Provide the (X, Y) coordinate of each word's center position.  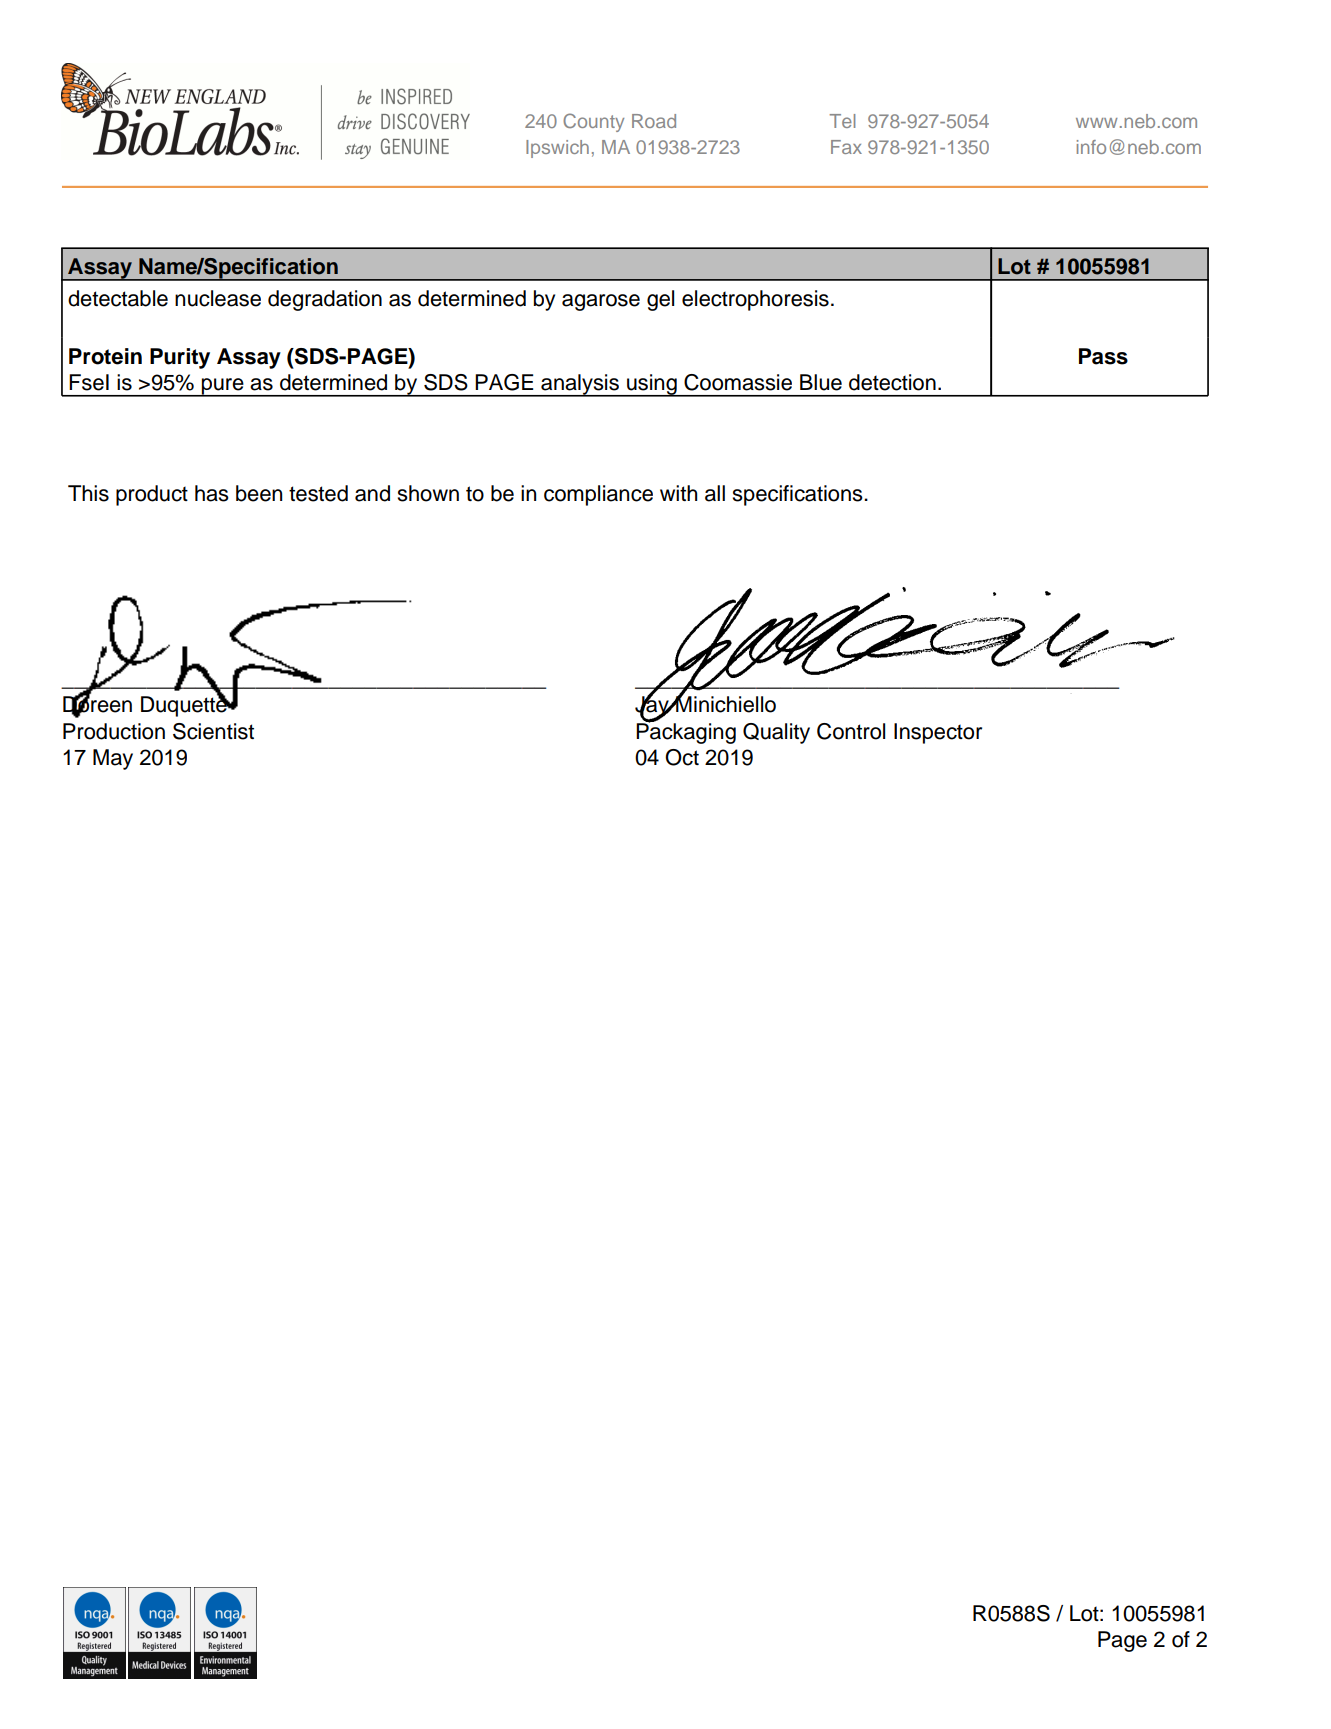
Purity (180, 358)
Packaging (686, 732)
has (212, 493)
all (715, 493)
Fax (846, 147)
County (593, 122)
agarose (601, 302)
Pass (1103, 356)
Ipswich (557, 149)
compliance (598, 495)
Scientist (213, 731)
